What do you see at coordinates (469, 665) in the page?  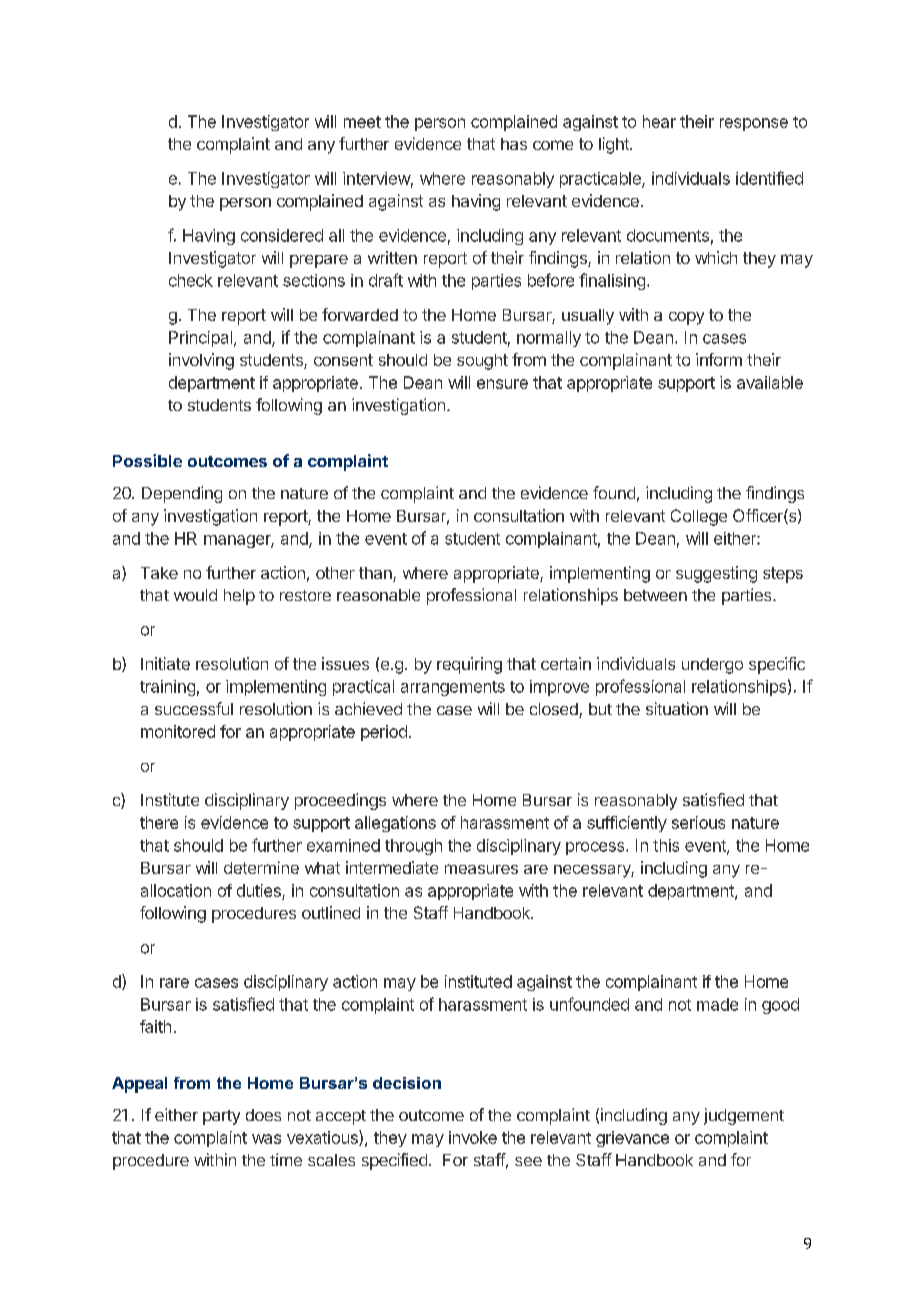 I see `requiring` at bounding box center [469, 665].
